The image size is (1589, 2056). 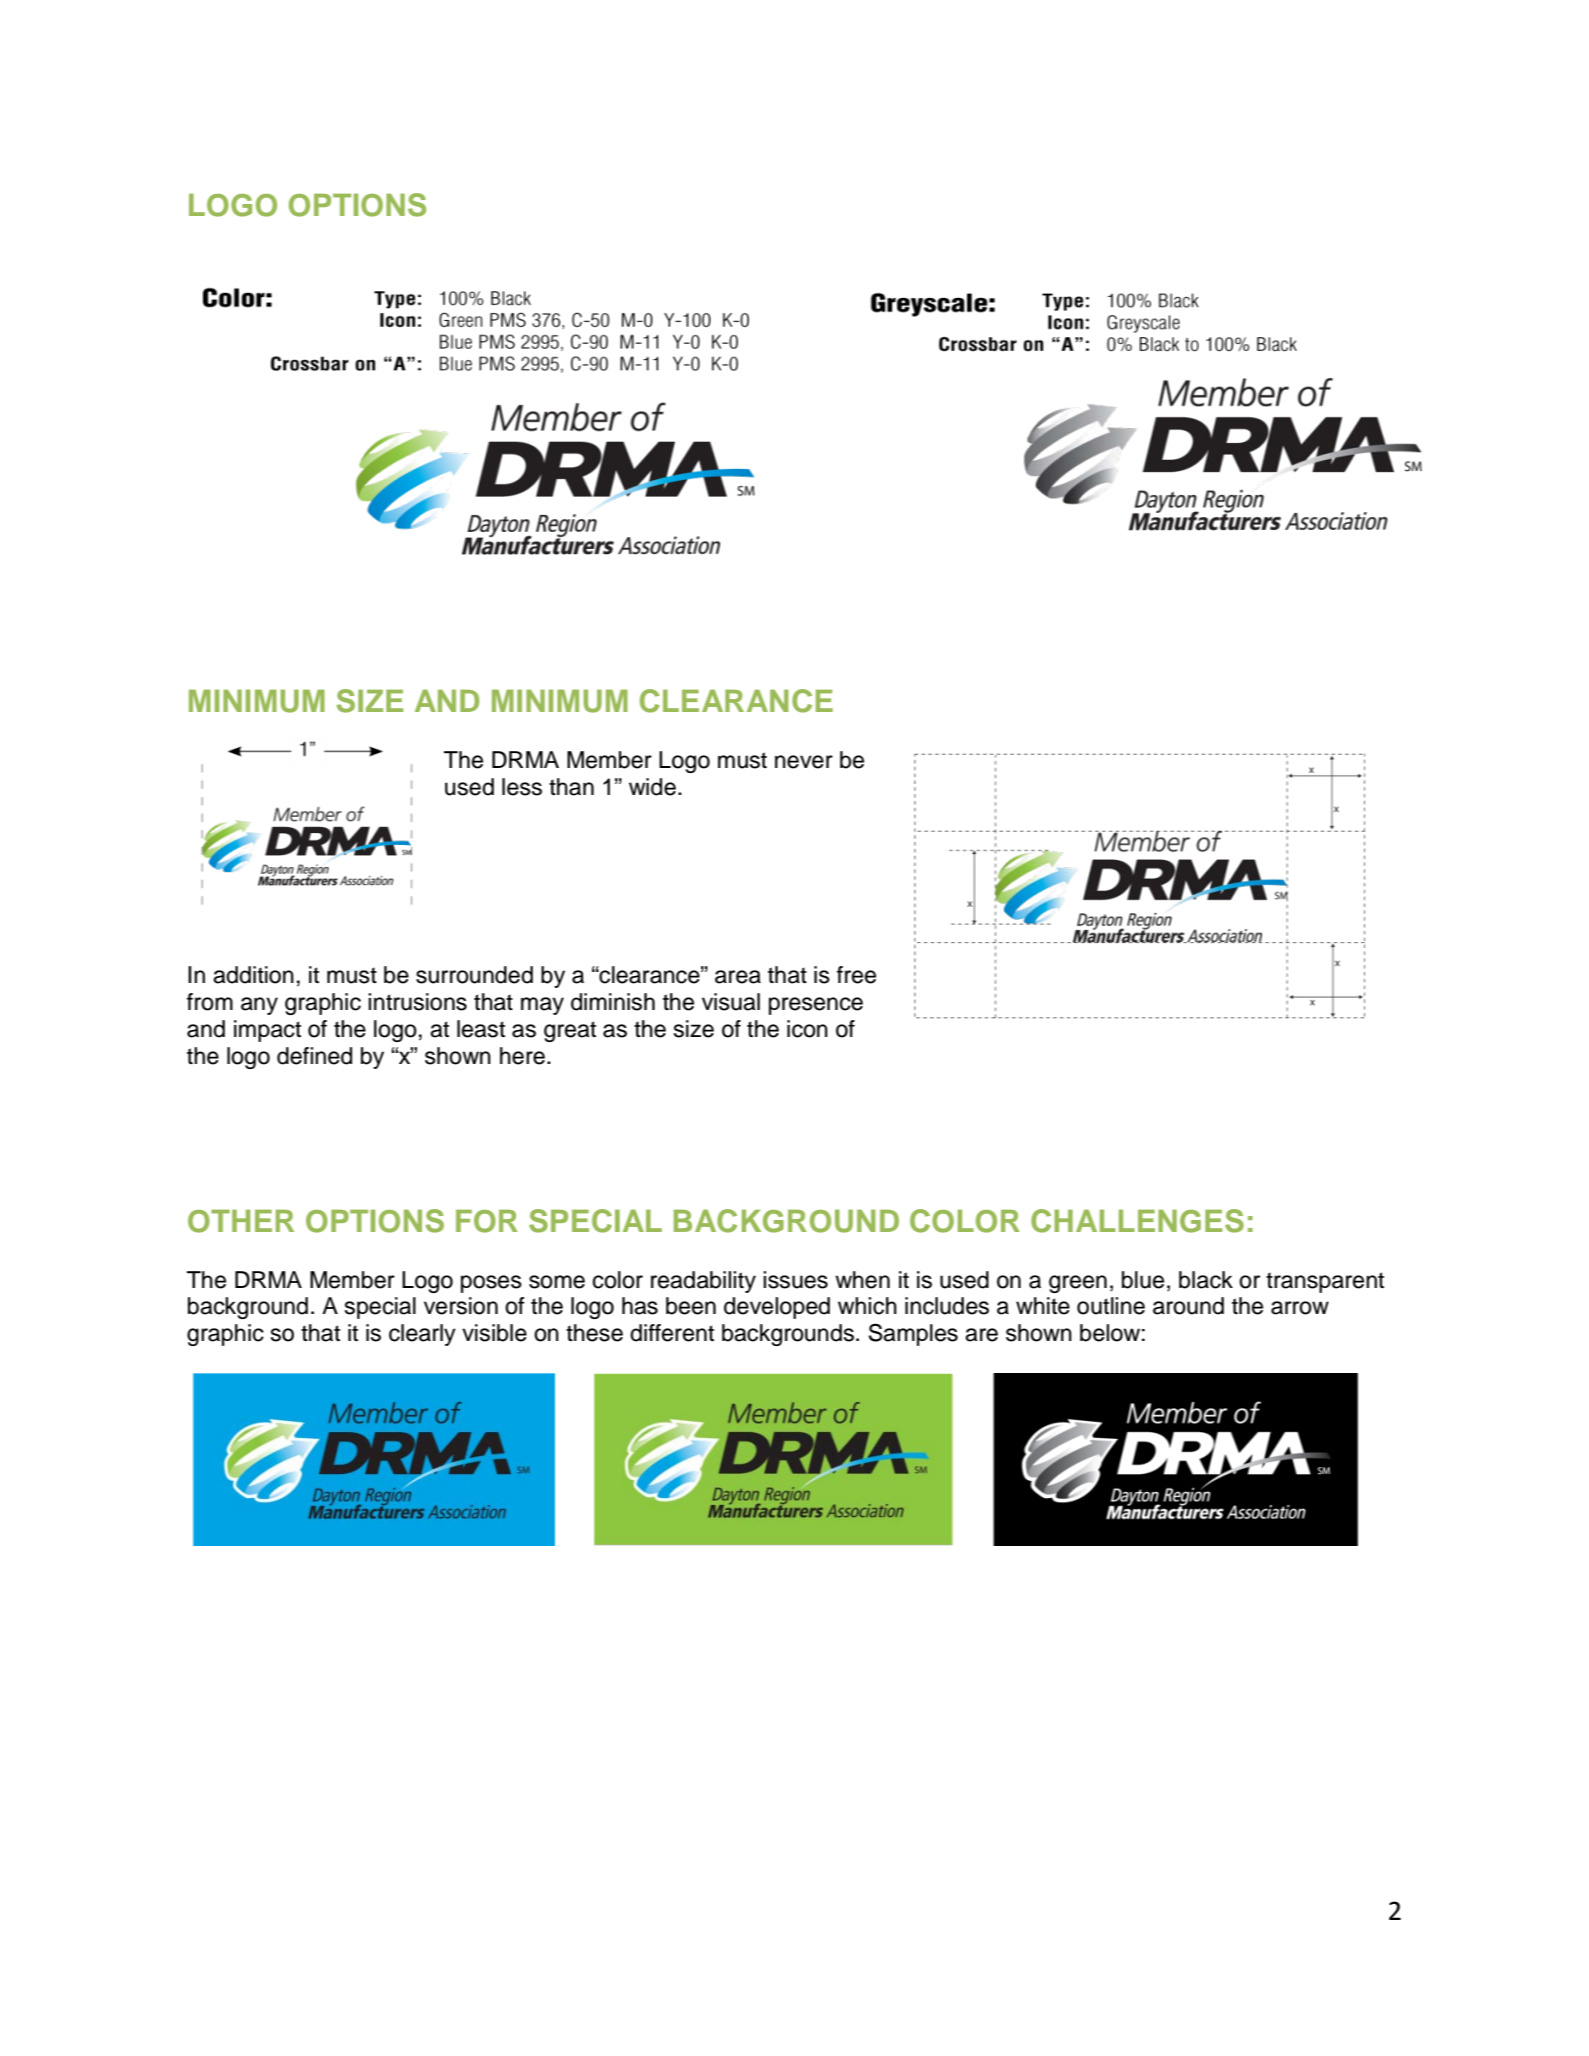 What do you see at coordinates (738, 977) in the screenshot?
I see `area` at bounding box center [738, 977].
